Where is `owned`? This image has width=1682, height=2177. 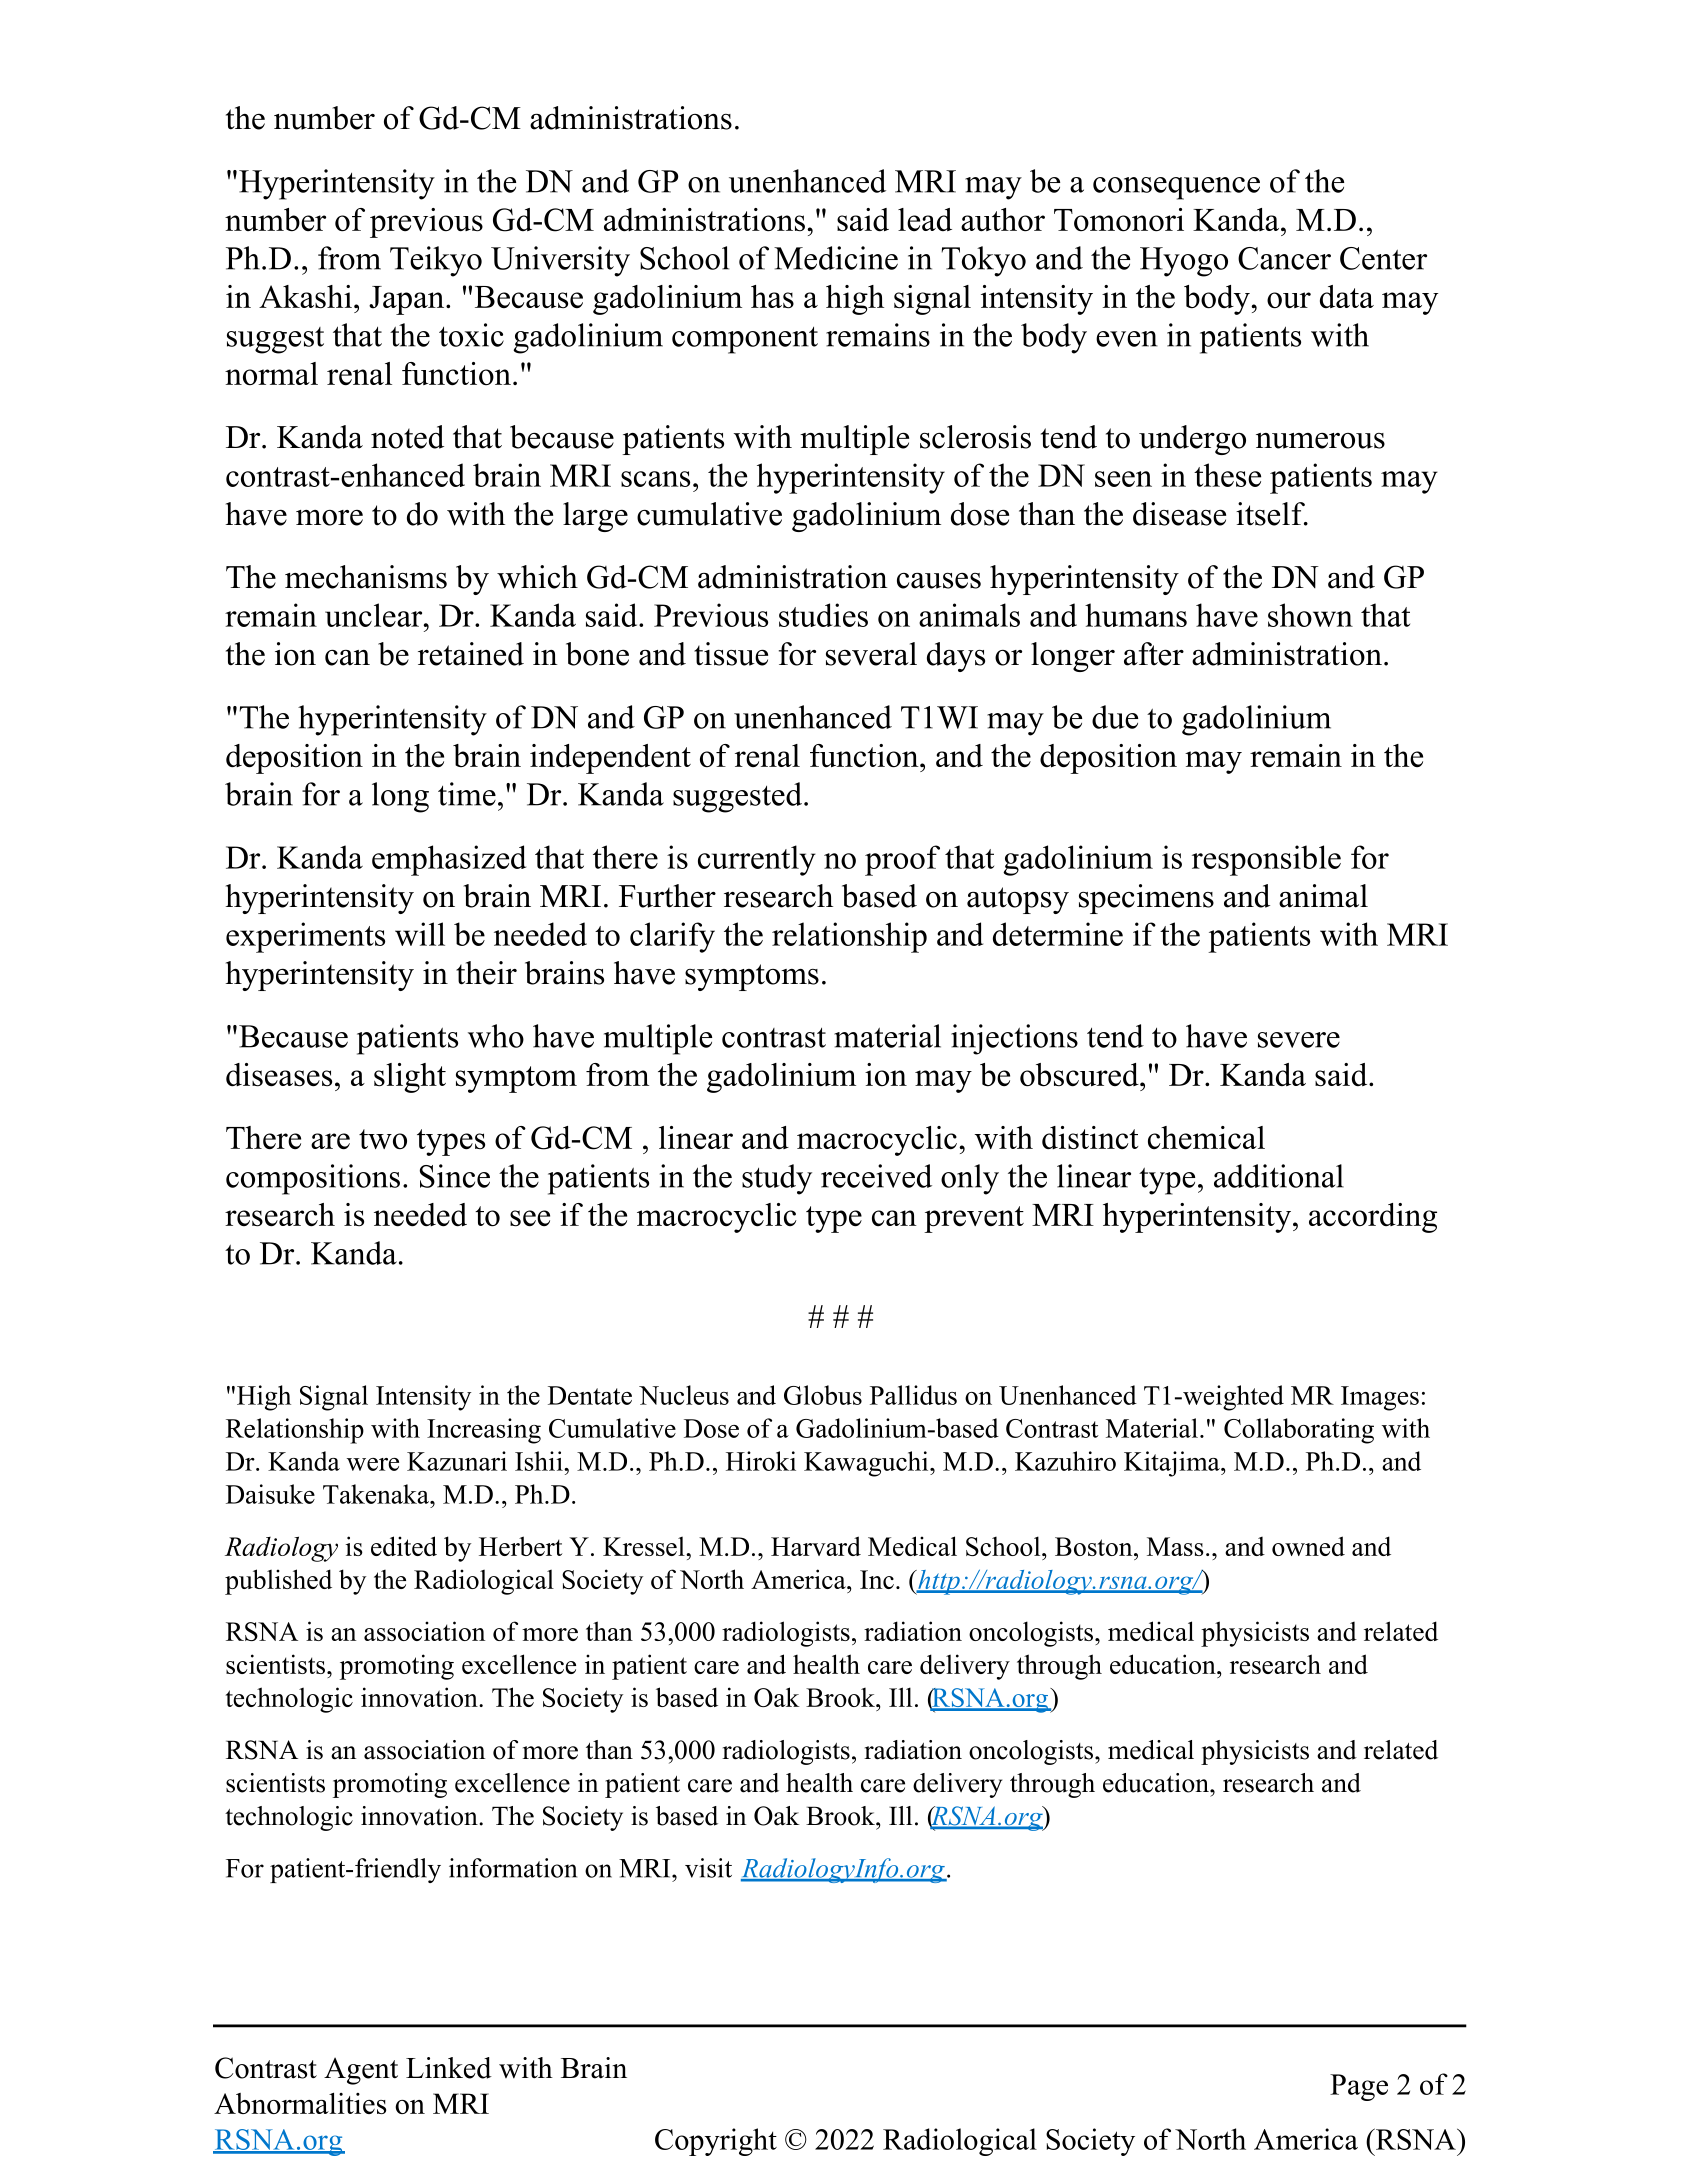 owned is located at coordinates (1308, 1546).
